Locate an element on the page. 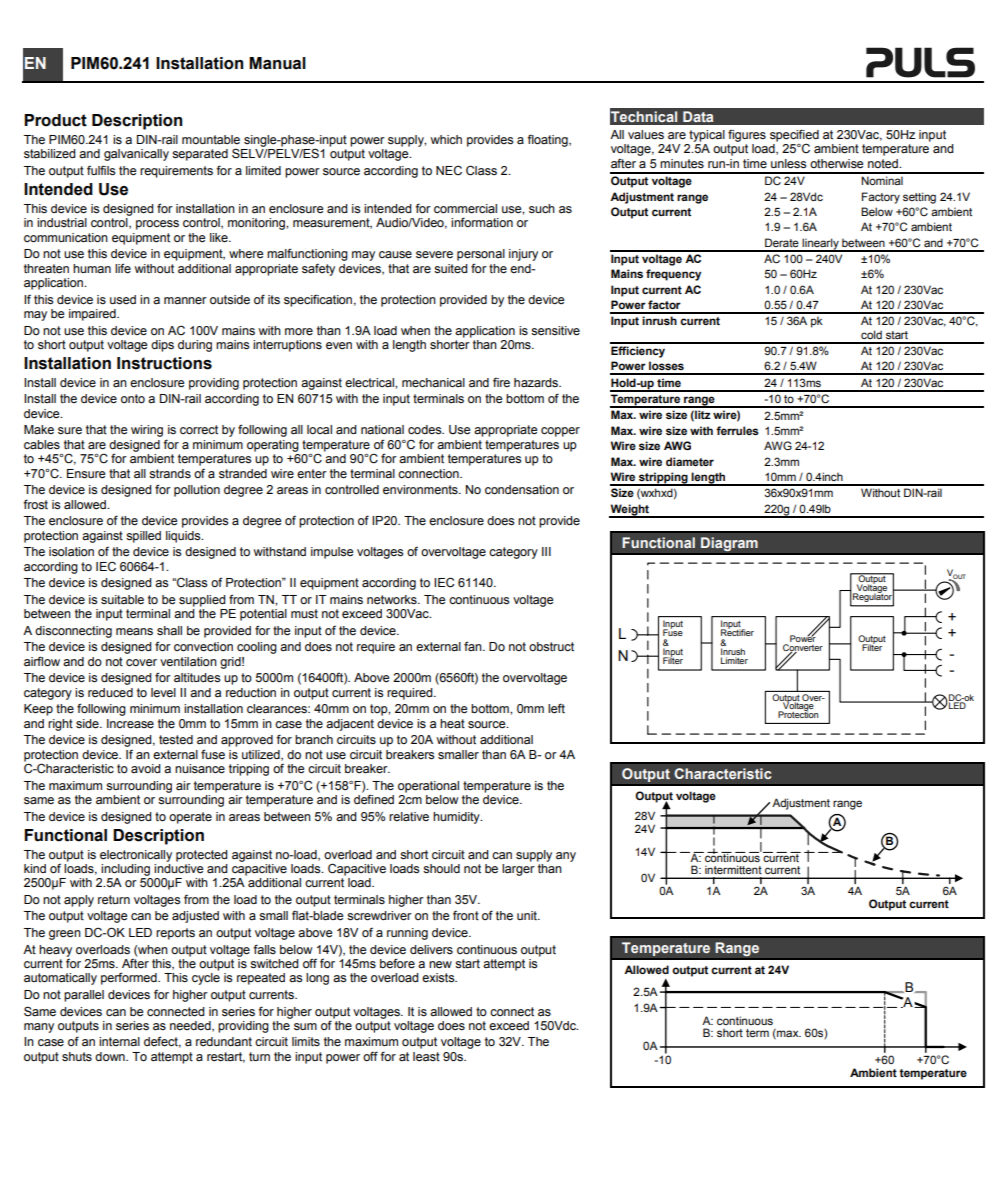 Image resolution: width=1008 pixels, height=1187 pixels. which is located at coordinates (446, 139).
